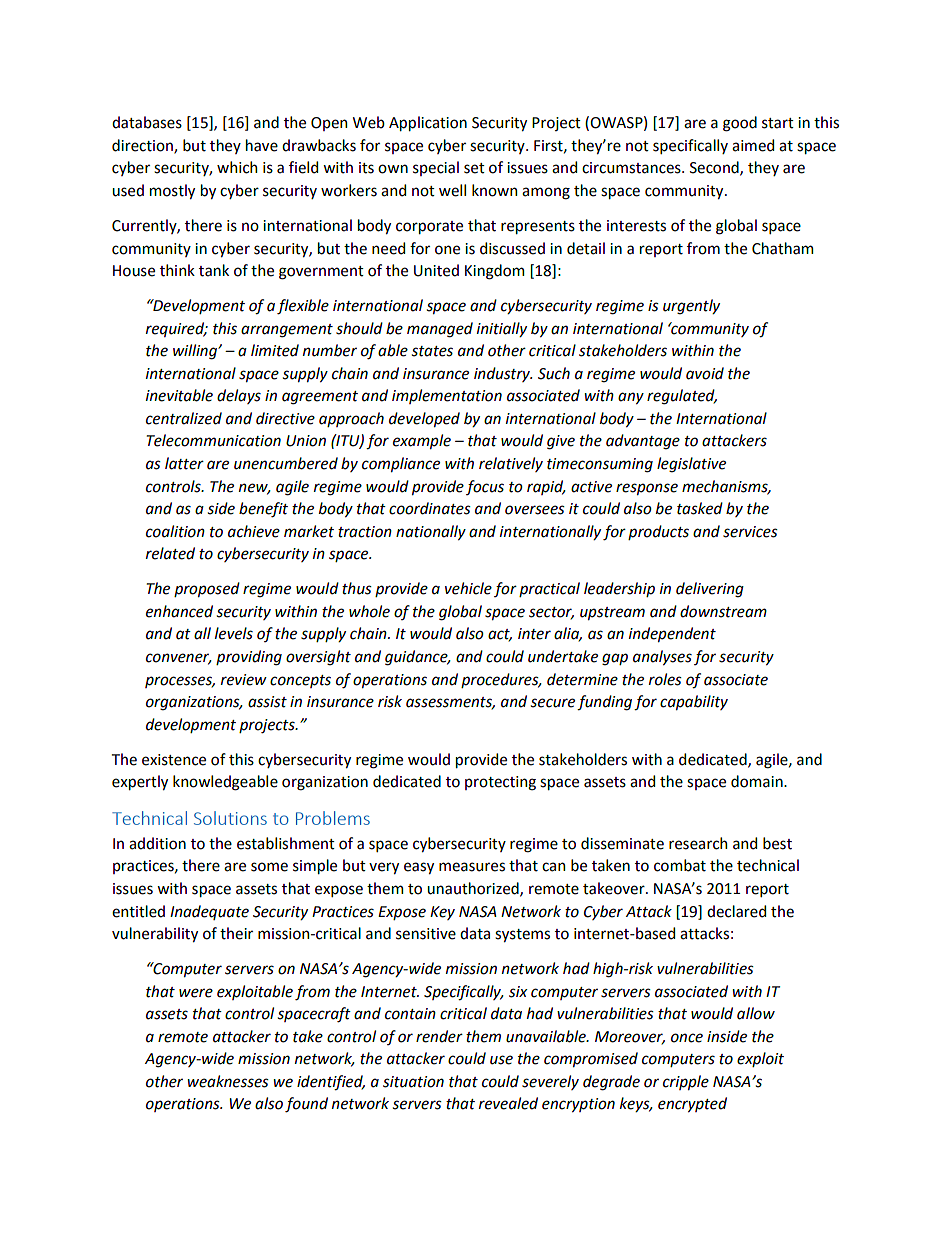 The height and width of the document is (1233, 952). What do you see at coordinates (753, 145) in the document?
I see `aimed` at bounding box center [753, 145].
